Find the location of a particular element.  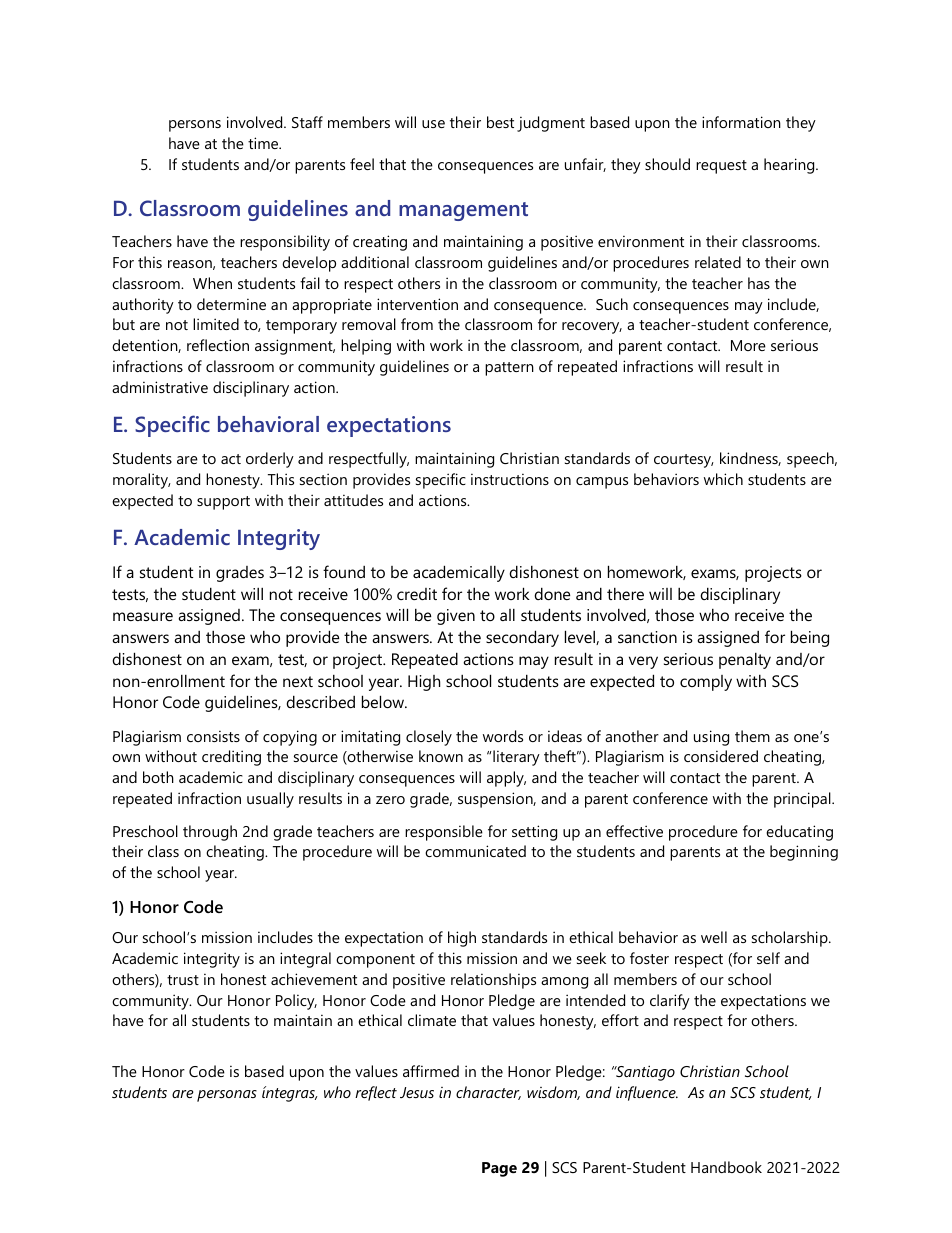

Handbook is located at coordinates (726, 1167).
